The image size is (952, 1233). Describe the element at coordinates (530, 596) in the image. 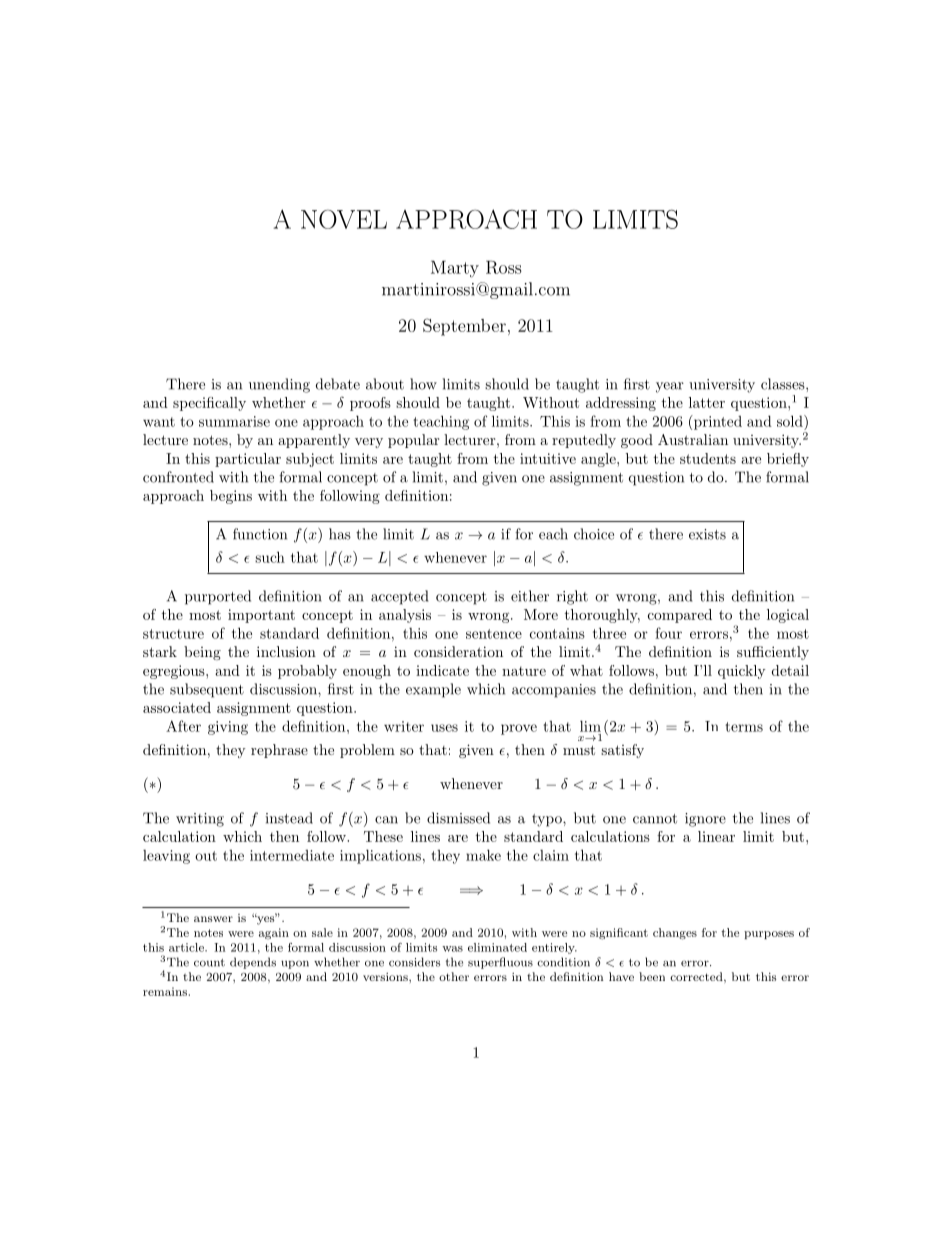

I see `either` at that location.
